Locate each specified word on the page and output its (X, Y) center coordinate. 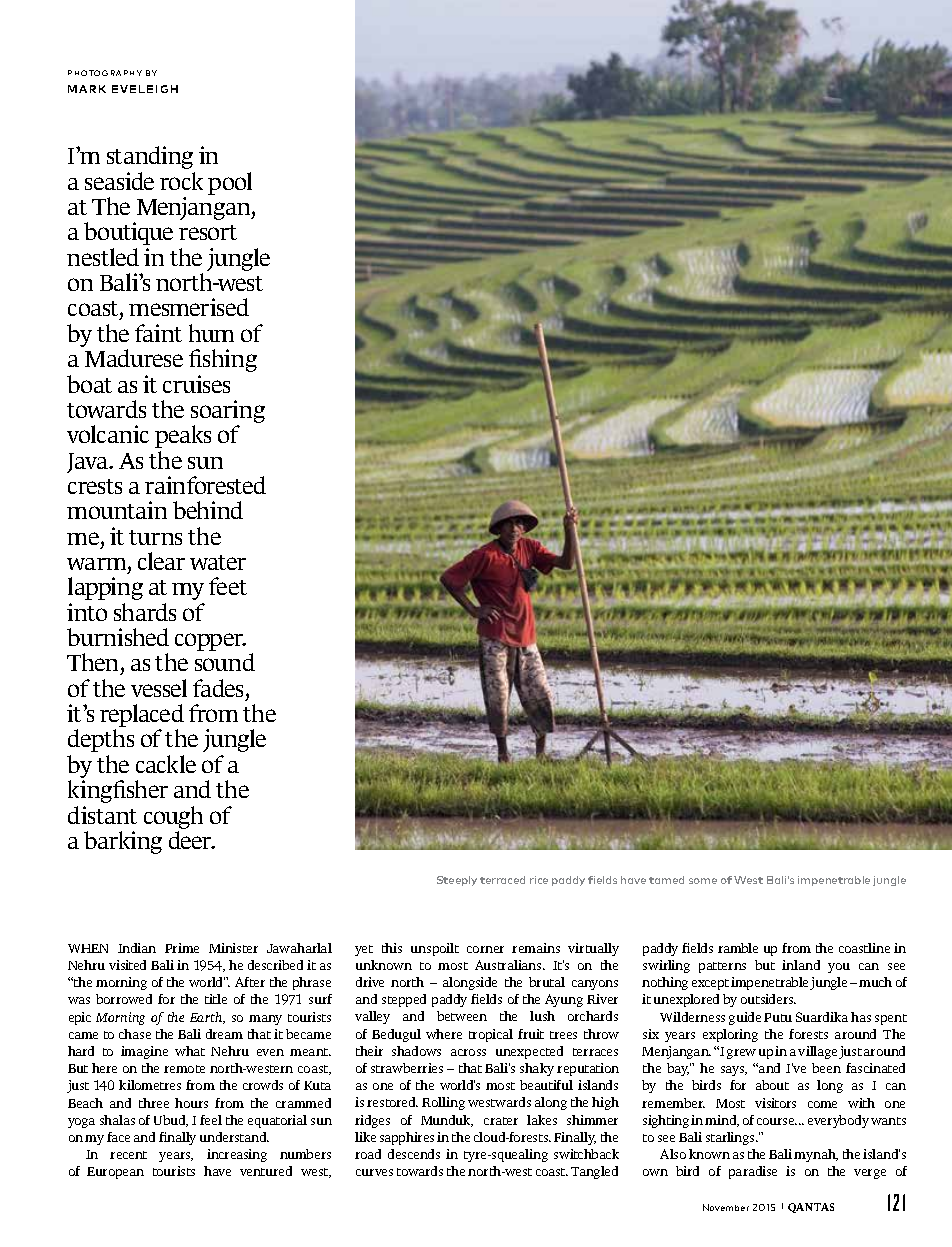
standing (150, 157)
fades (220, 689)
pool (230, 183)
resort (208, 232)
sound (225, 662)
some (703, 881)
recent (128, 1155)
